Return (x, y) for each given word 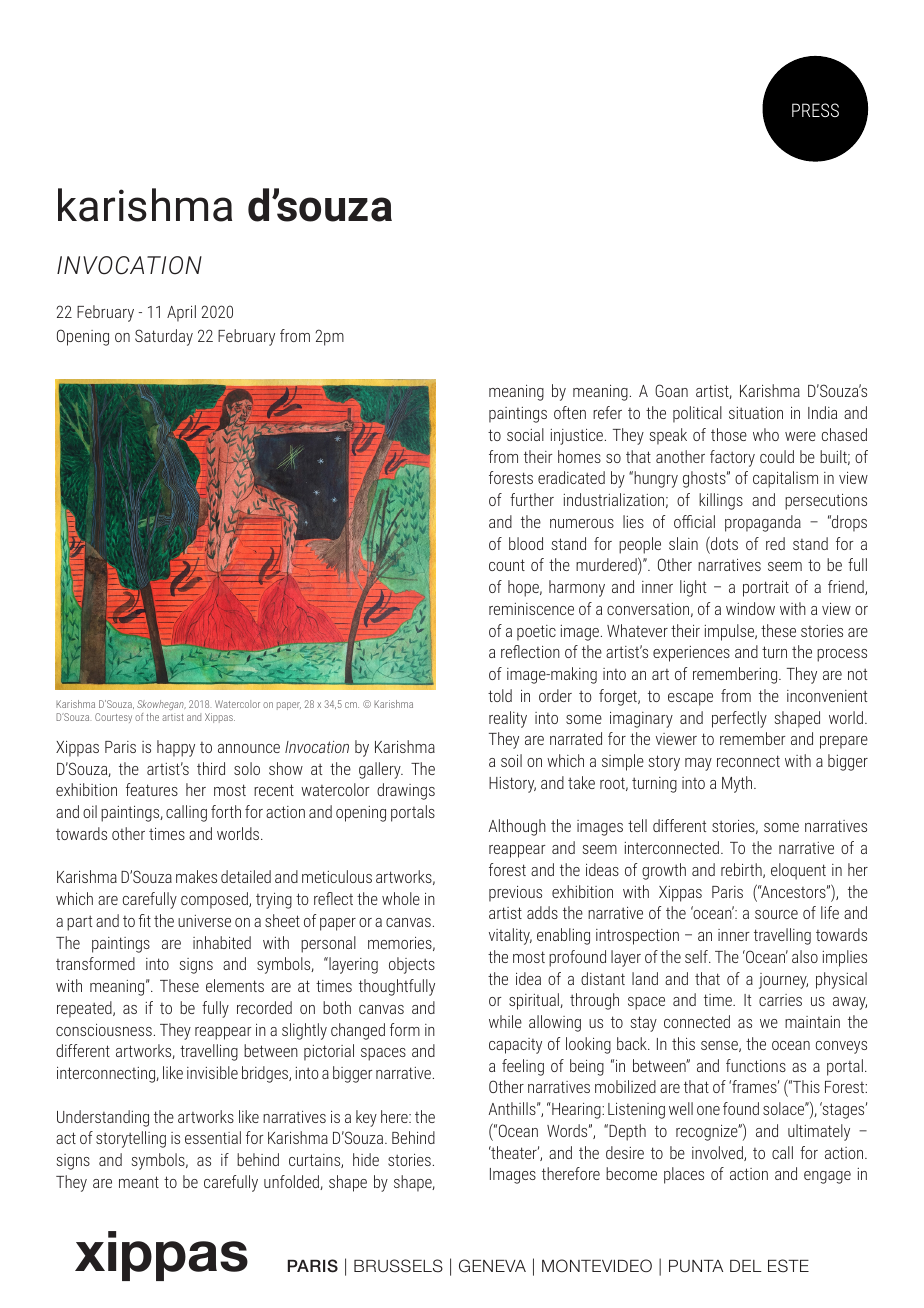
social (525, 434)
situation (756, 413)
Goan (671, 390)
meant (139, 1182)
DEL (746, 1266)
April (181, 313)
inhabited (222, 942)
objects (412, 965)
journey (783, 981)
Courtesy (113, 718)
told (500, 695)
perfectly (739, 719)
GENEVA (492, 1265)
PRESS (815, 110)
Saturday (164, 337)
